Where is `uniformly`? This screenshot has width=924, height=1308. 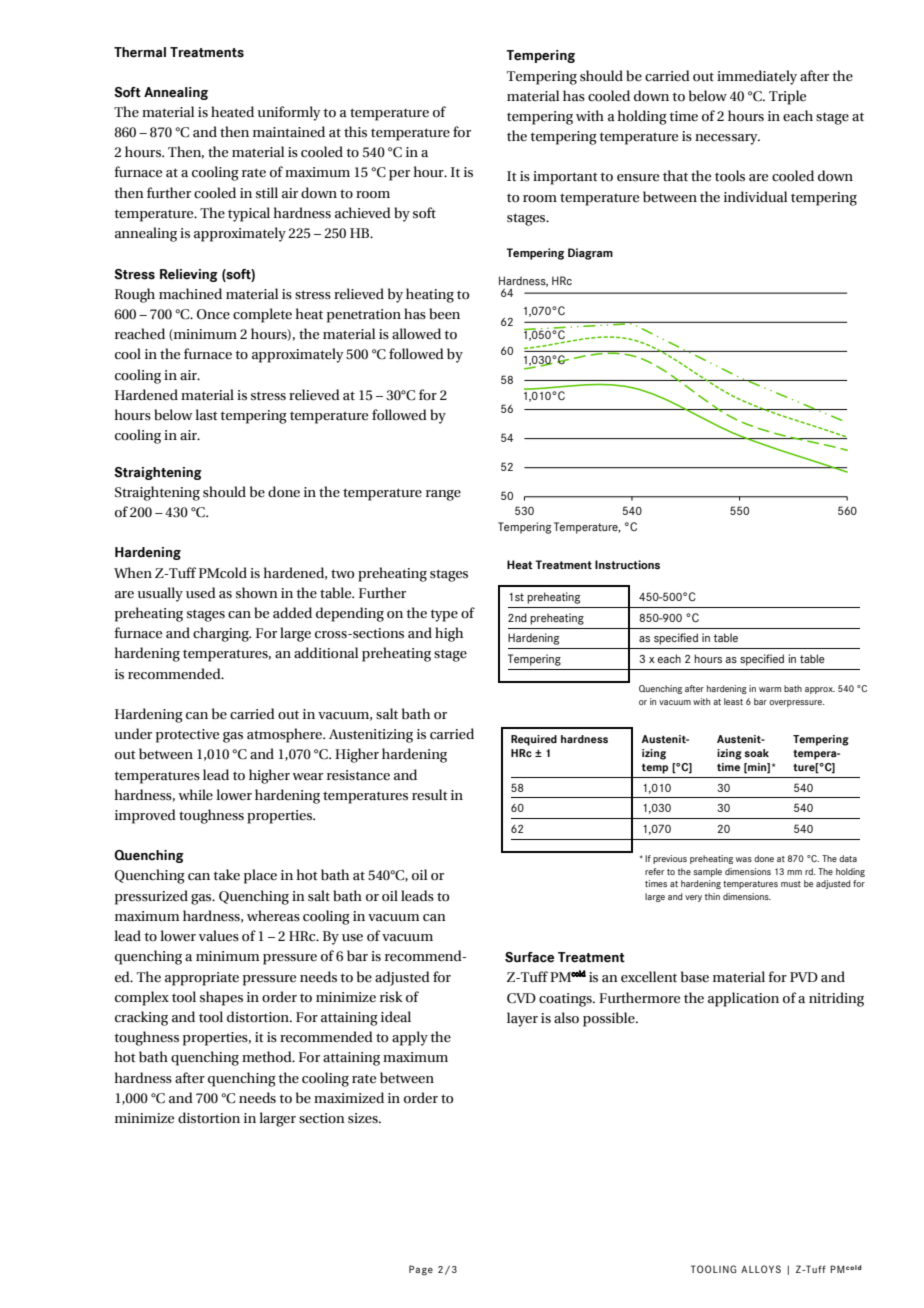 uniformly is located at coordinates (289, 113).
